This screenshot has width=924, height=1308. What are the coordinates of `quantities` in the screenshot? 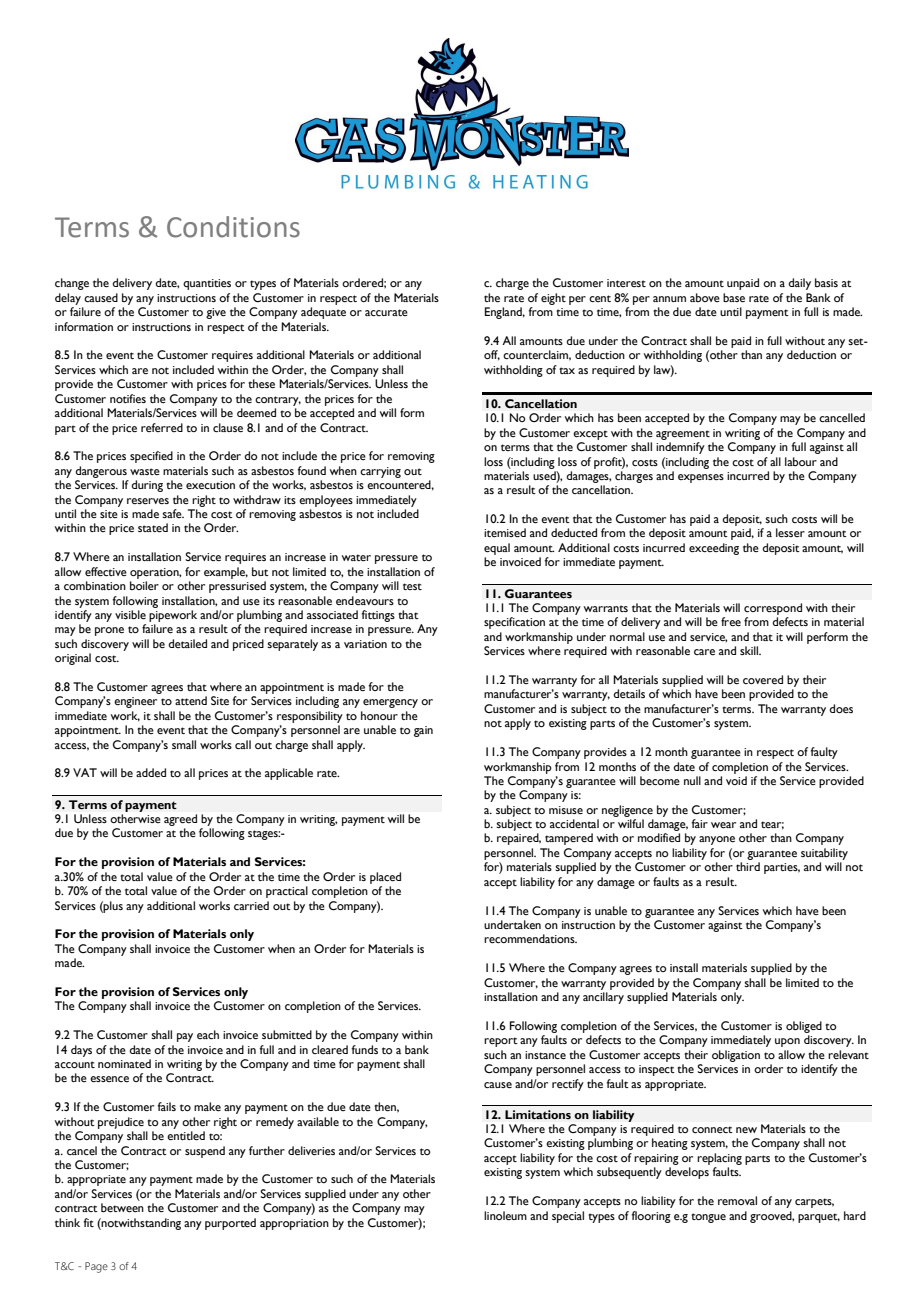 It's located at (207, 284).
